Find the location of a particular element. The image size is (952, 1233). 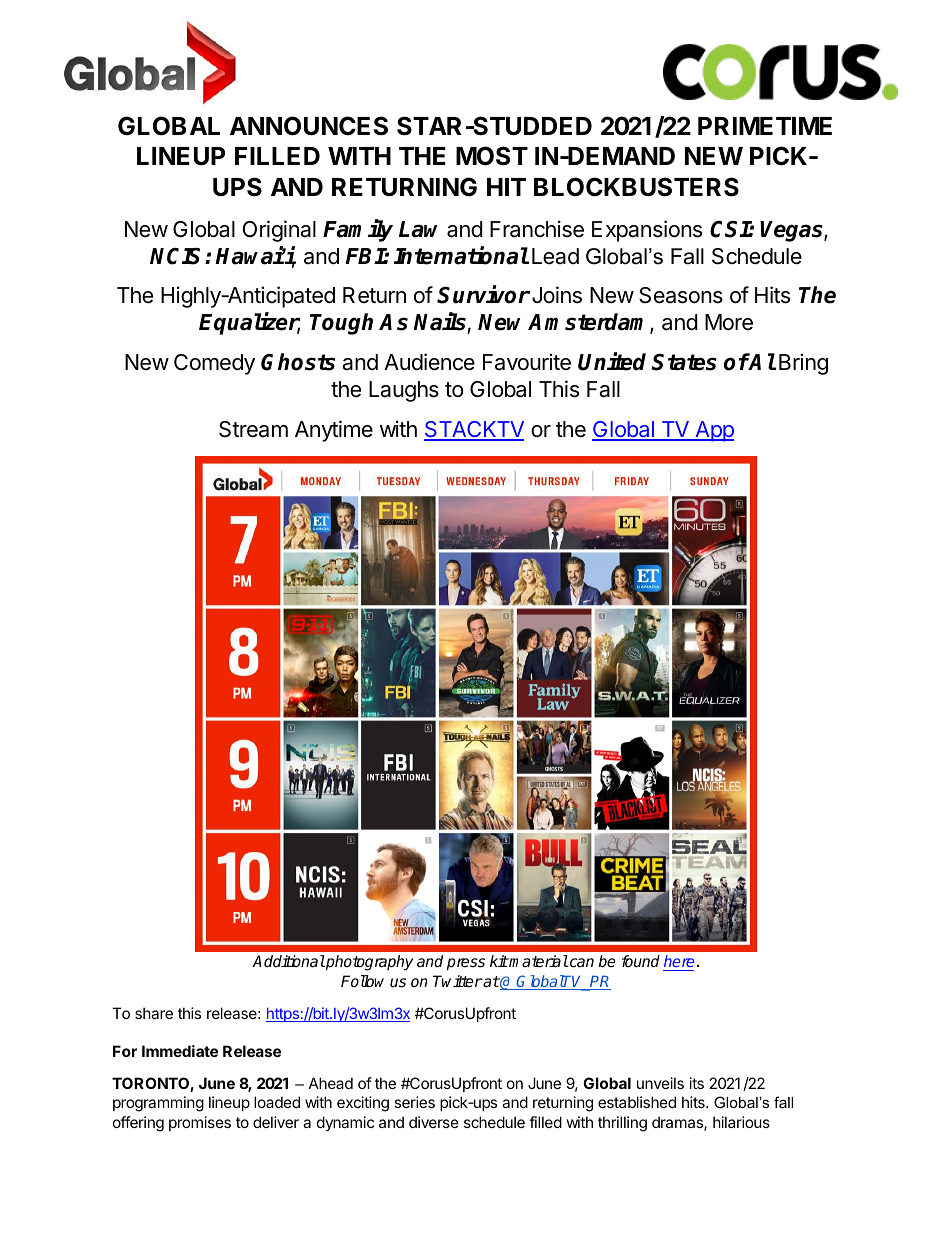

Additional is located at coordinates (288, 961).
